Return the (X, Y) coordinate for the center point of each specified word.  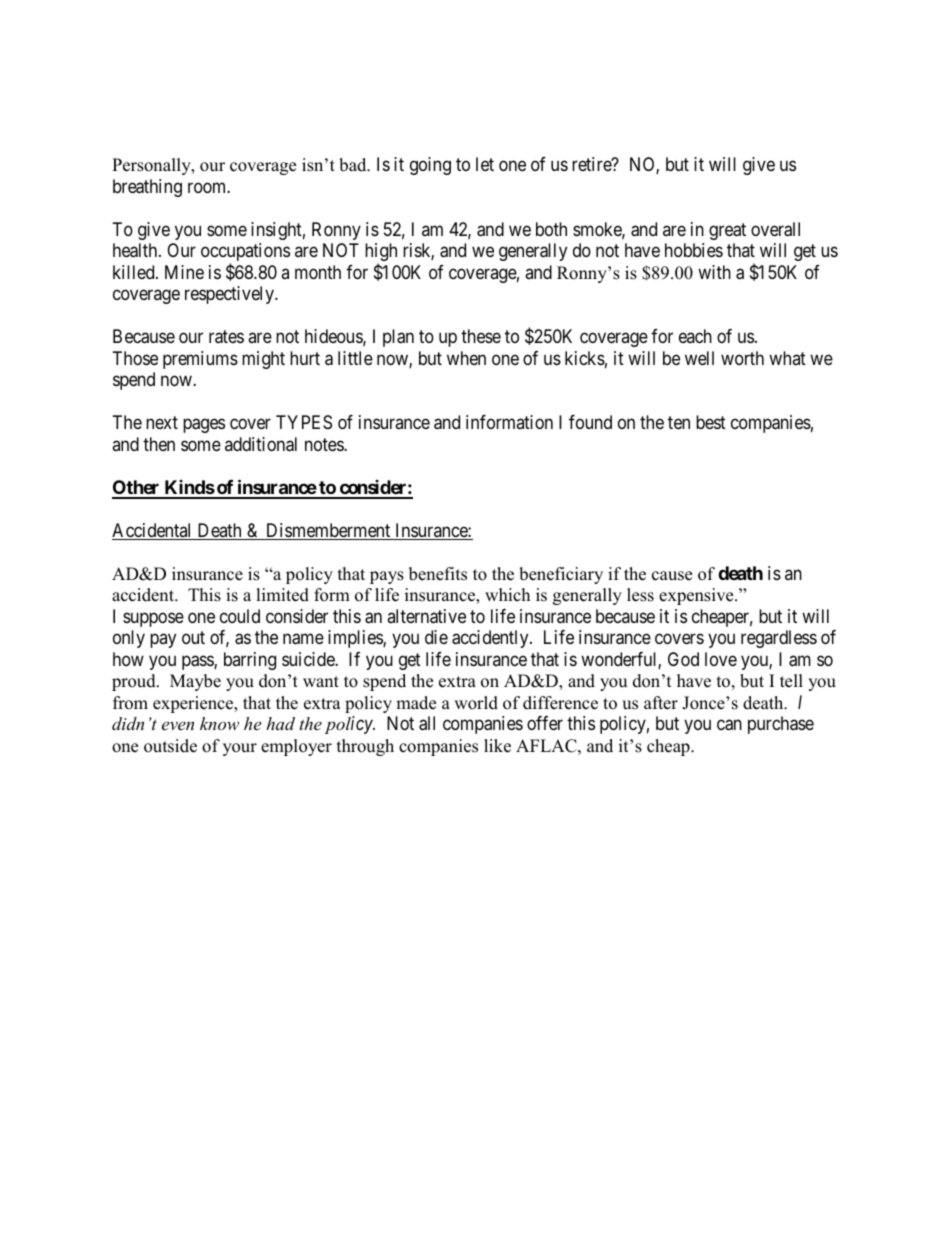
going (430, 166)
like (497, 746)
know (219, 723)
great (727, 231)
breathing (147, 188)
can (729, 725)
